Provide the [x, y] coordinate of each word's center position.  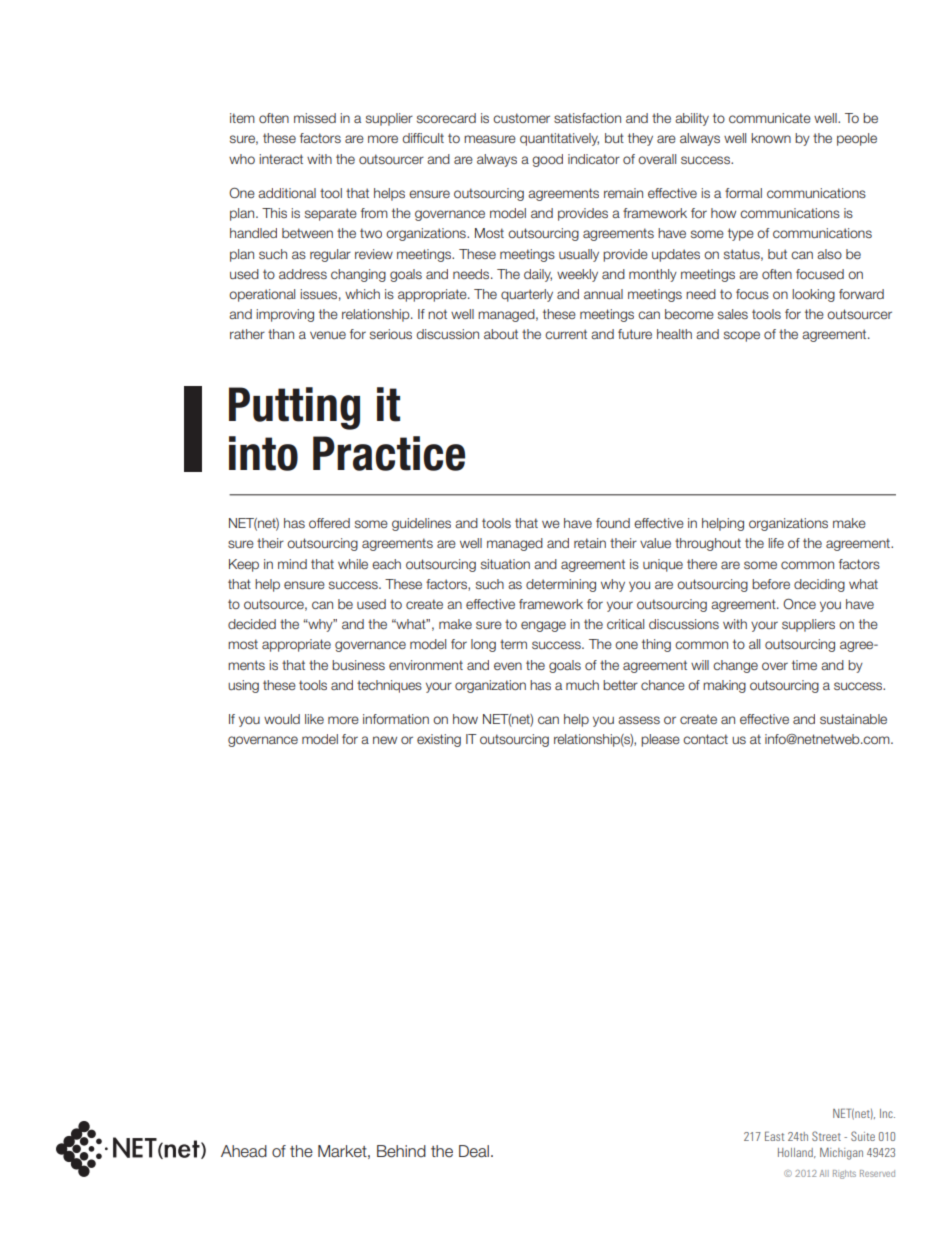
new [385, 740]
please [660, 740]
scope [742, 336]
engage [543, 626]
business [358, 665]
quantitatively [559, 139]
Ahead [244, 1151]
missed [315, 118]
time [804, 665]
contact [705, 739]
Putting [294, 408]
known [771, 138]
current [566, 334]
